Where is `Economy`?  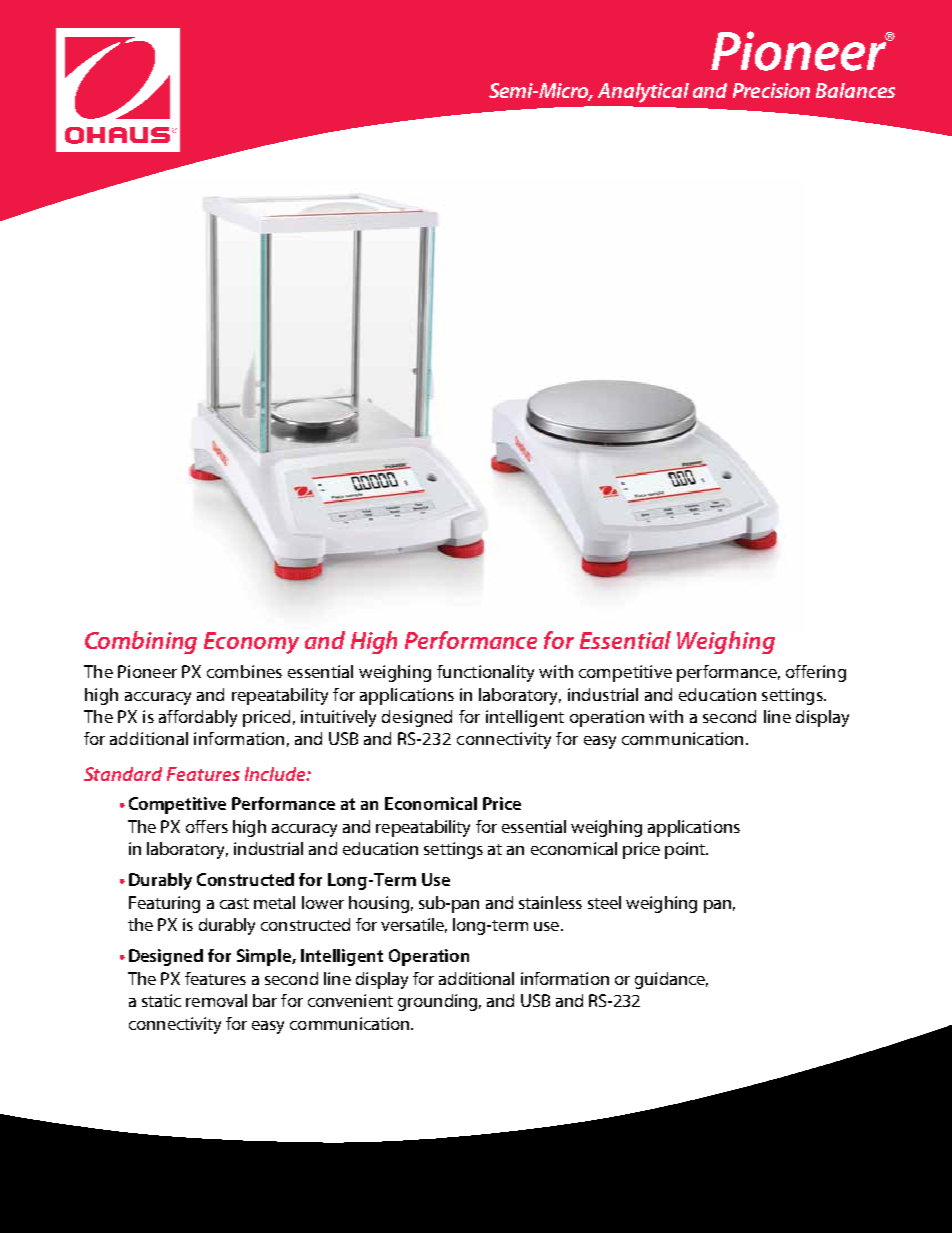
Economy is located at coordinates (251, 643).
